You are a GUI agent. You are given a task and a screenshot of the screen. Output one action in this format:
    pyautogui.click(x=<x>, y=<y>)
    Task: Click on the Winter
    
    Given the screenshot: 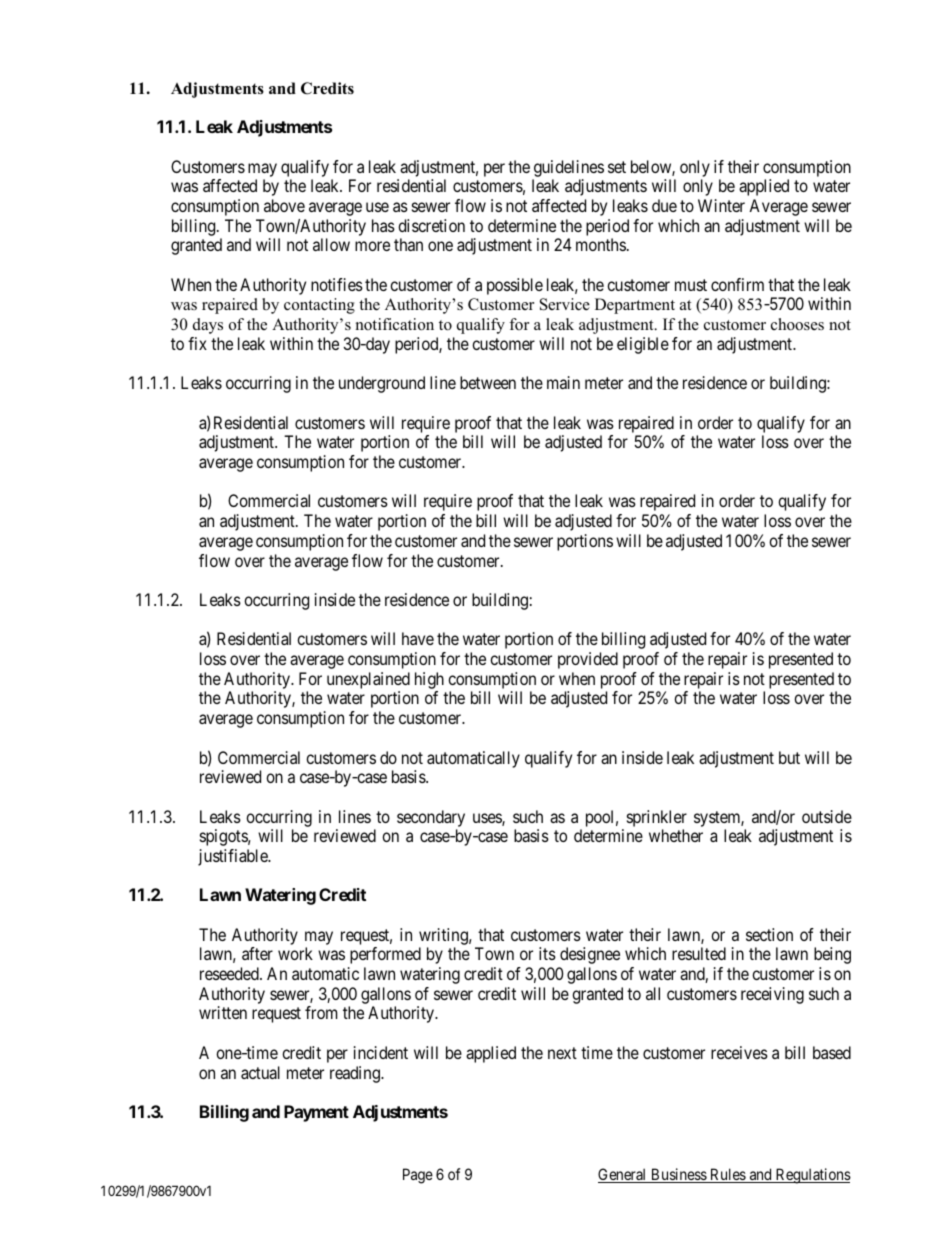 What is the action you would take?
    pyautogui.click(x=721, y=205)
